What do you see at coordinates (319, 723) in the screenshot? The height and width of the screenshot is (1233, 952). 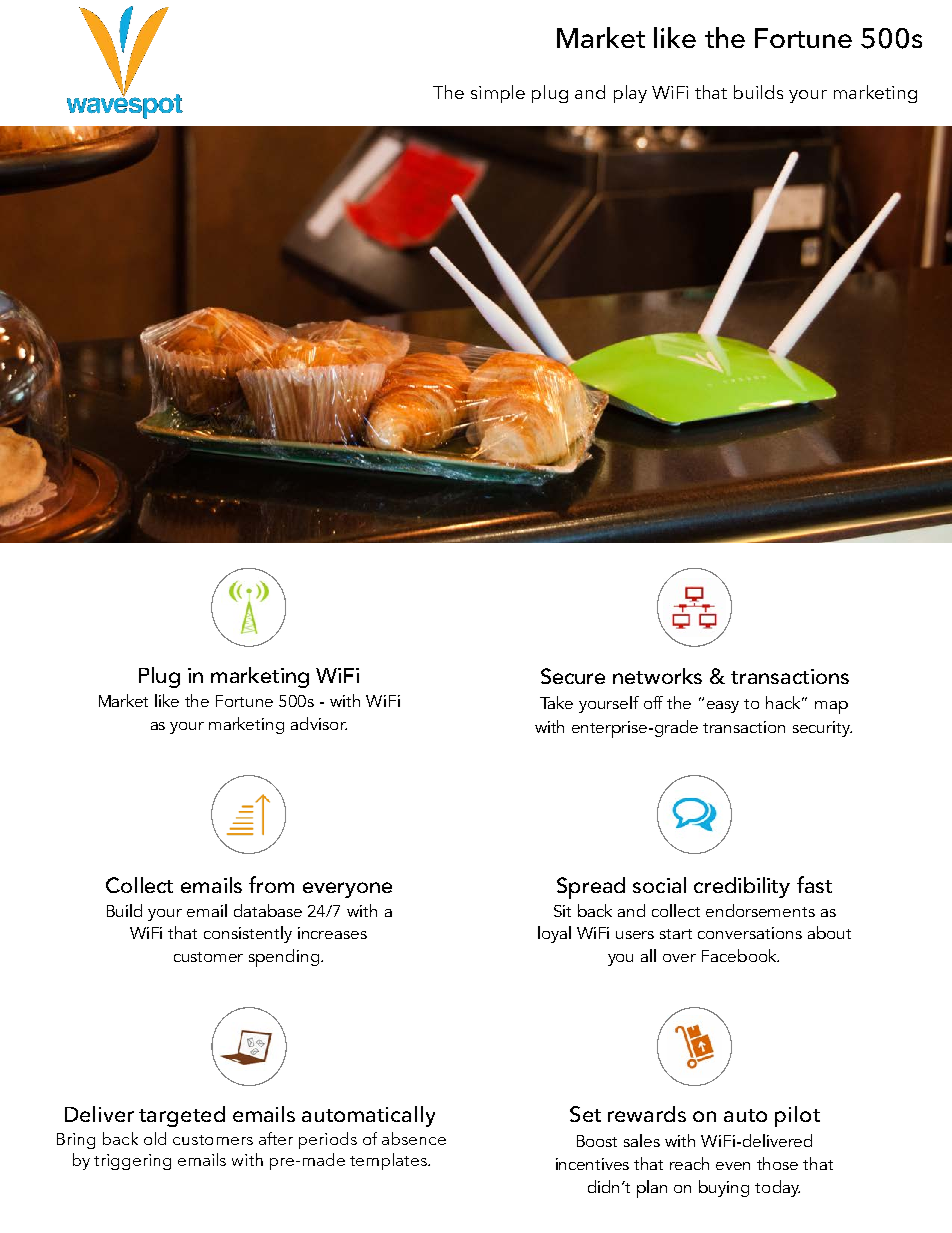 I see `advisor` at bounding box center [319, 723].
